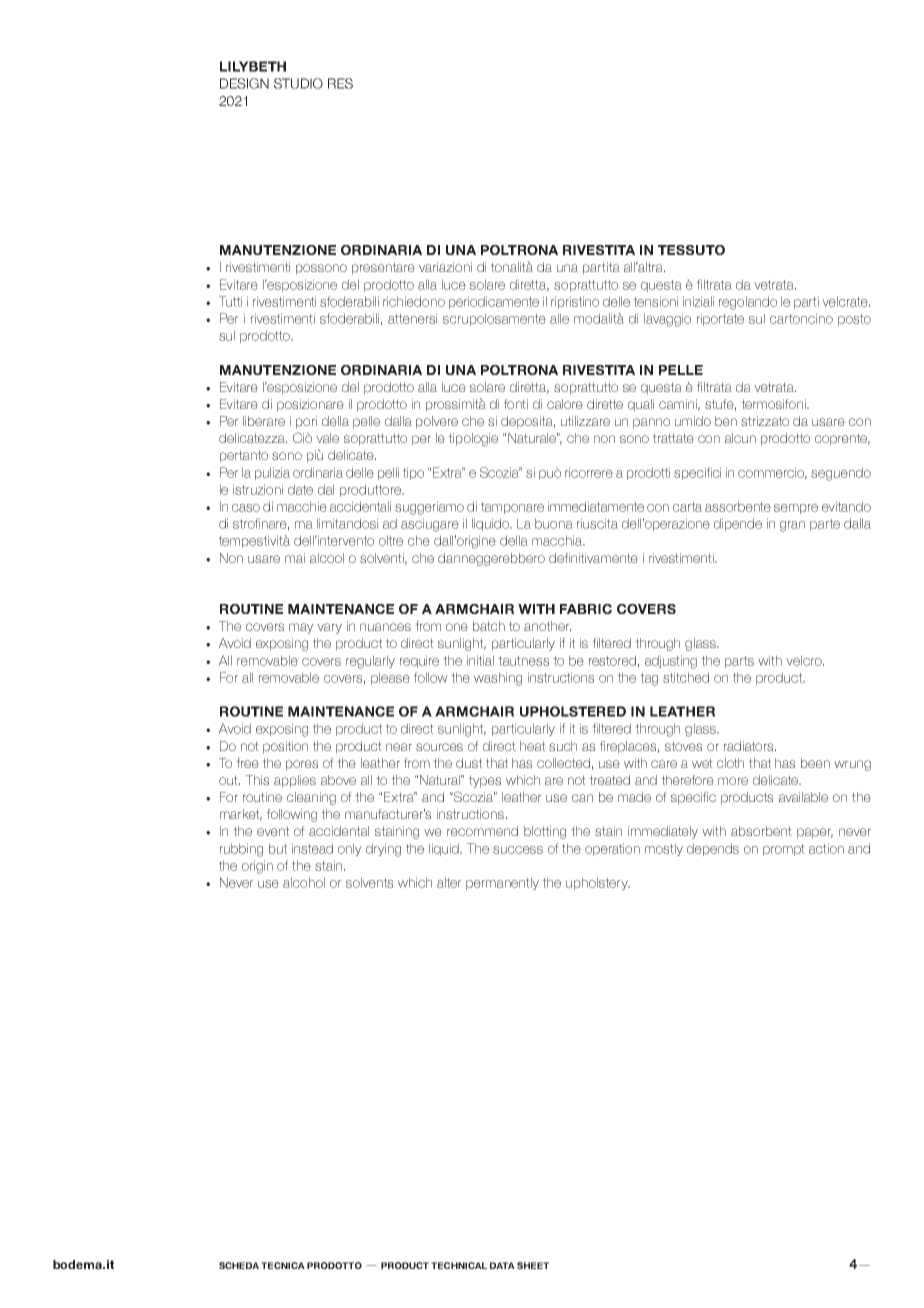 The height and width of the page is (1308, 924). Describe the element at coordinates (533, 1265) in the page. I see `SHEET` at that location.
